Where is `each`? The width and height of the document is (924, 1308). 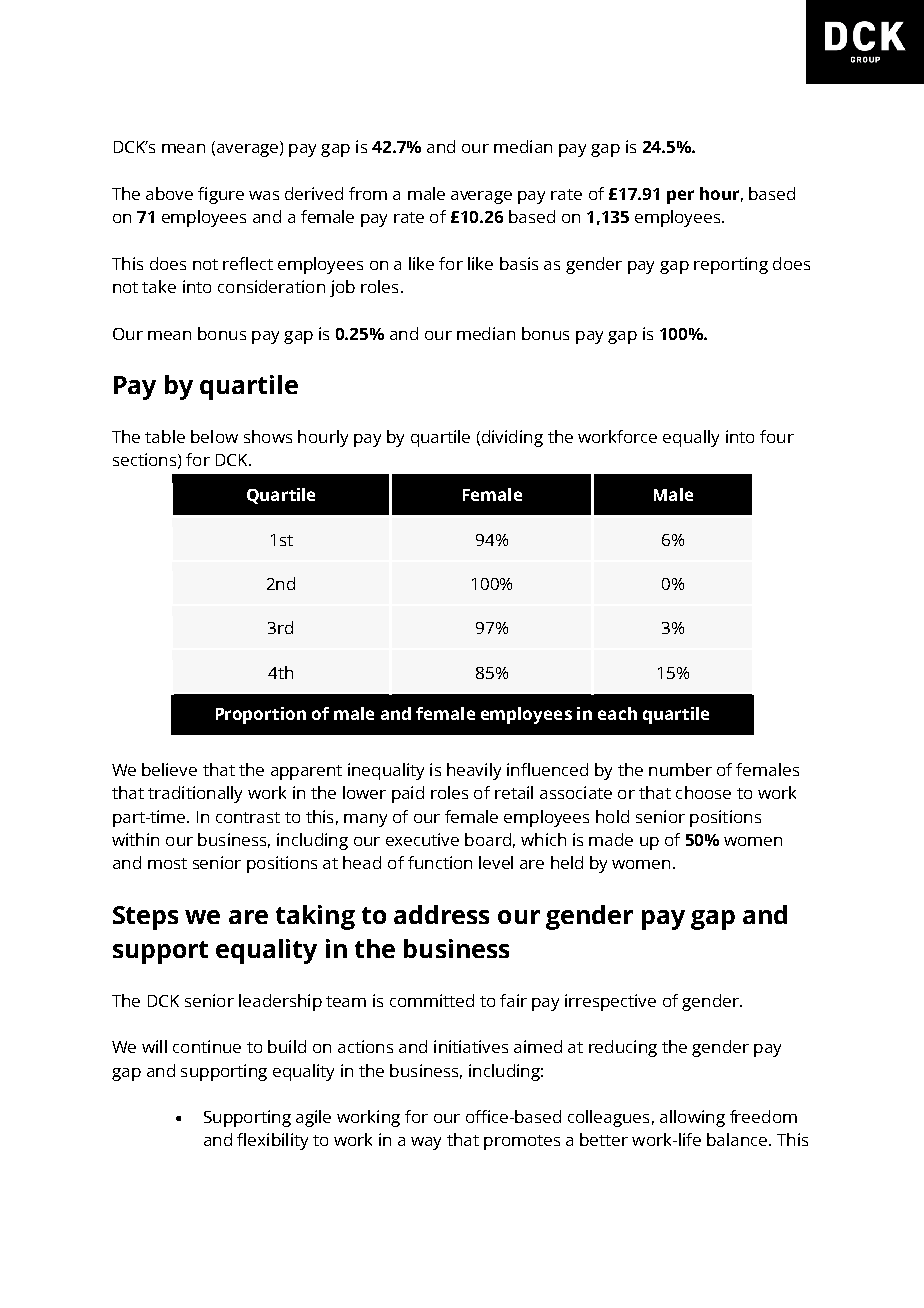 each is located at coordinates (617, 713).
